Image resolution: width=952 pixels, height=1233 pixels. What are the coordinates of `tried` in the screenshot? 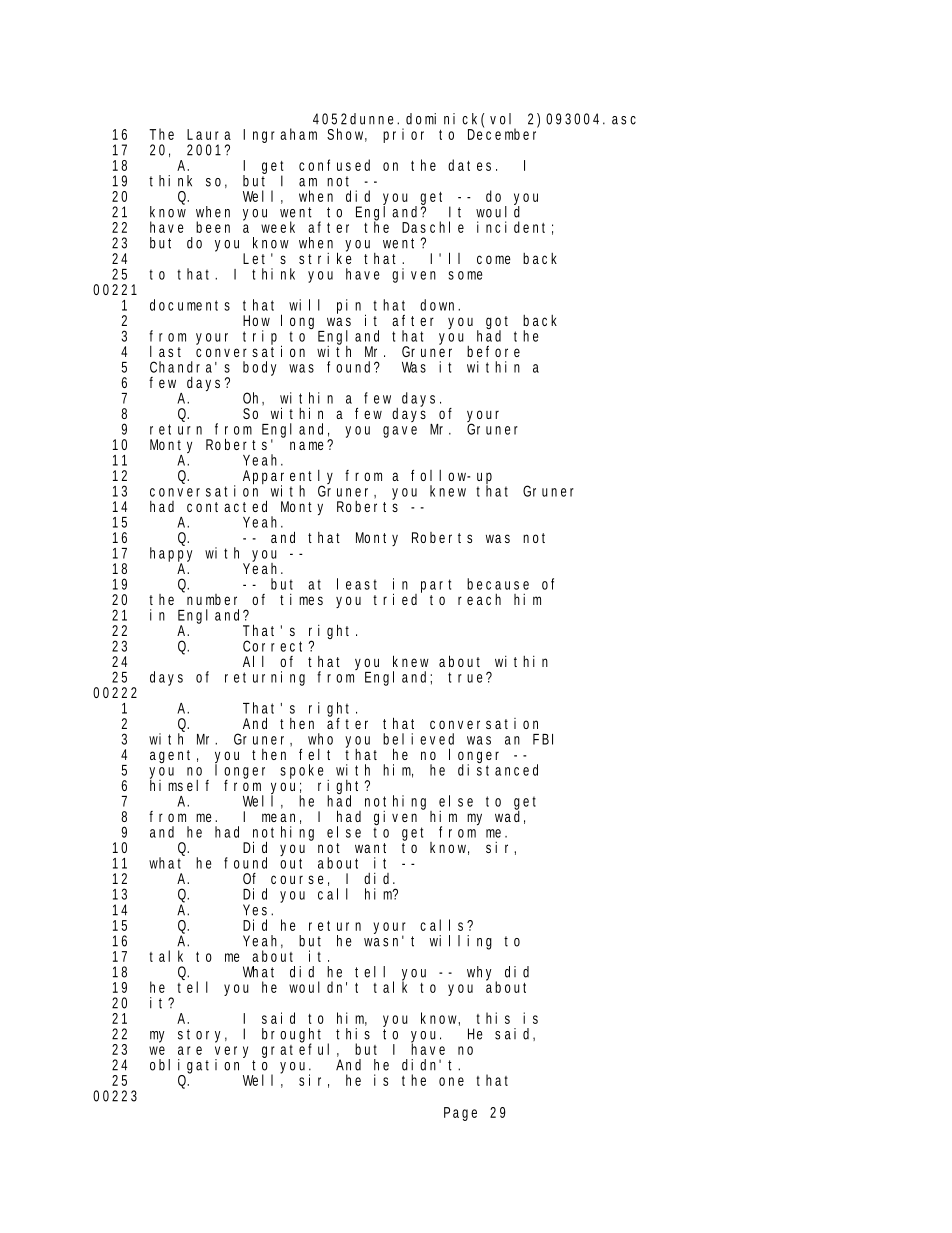 It's located at (397, 598).
